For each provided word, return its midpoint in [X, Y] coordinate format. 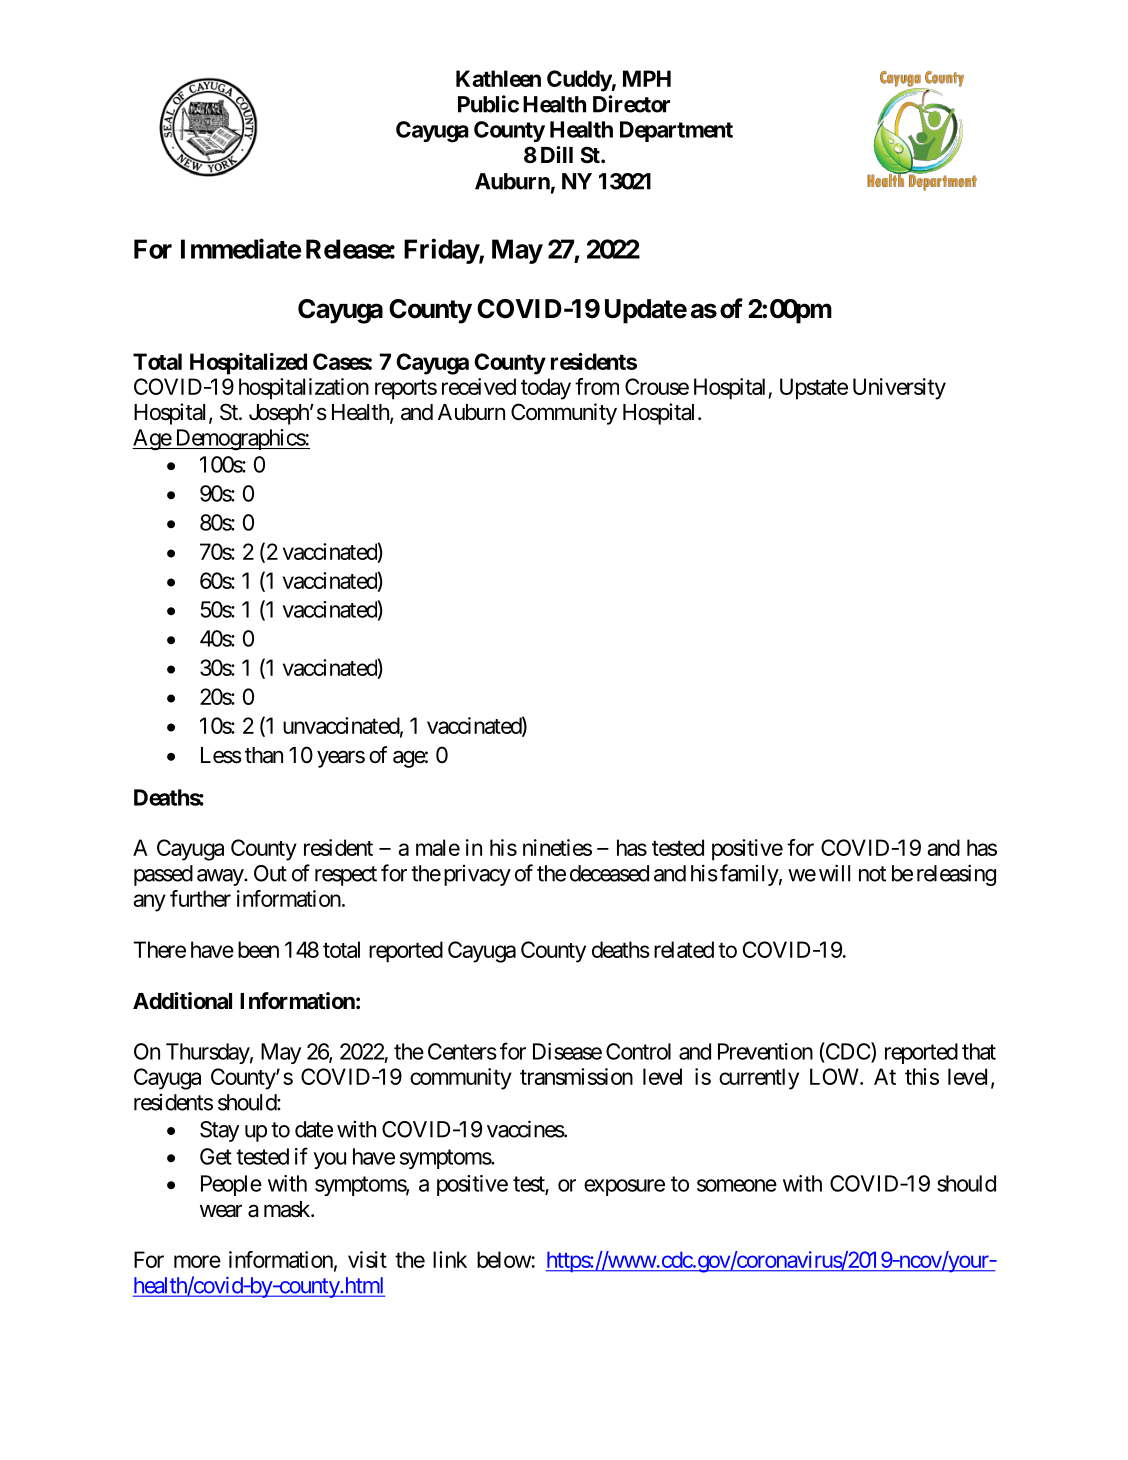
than [264, 755]
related [684, 949]
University [899, 389]
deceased [609, 873]
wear [221, 1211]
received [479, 386]
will [834, 873]
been [258, 949]
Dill [557, 154]
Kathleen [498, 78]
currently [759, 1079]
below [504, 1259]
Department [676, 131]
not [872, 874]
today [546, 389]
